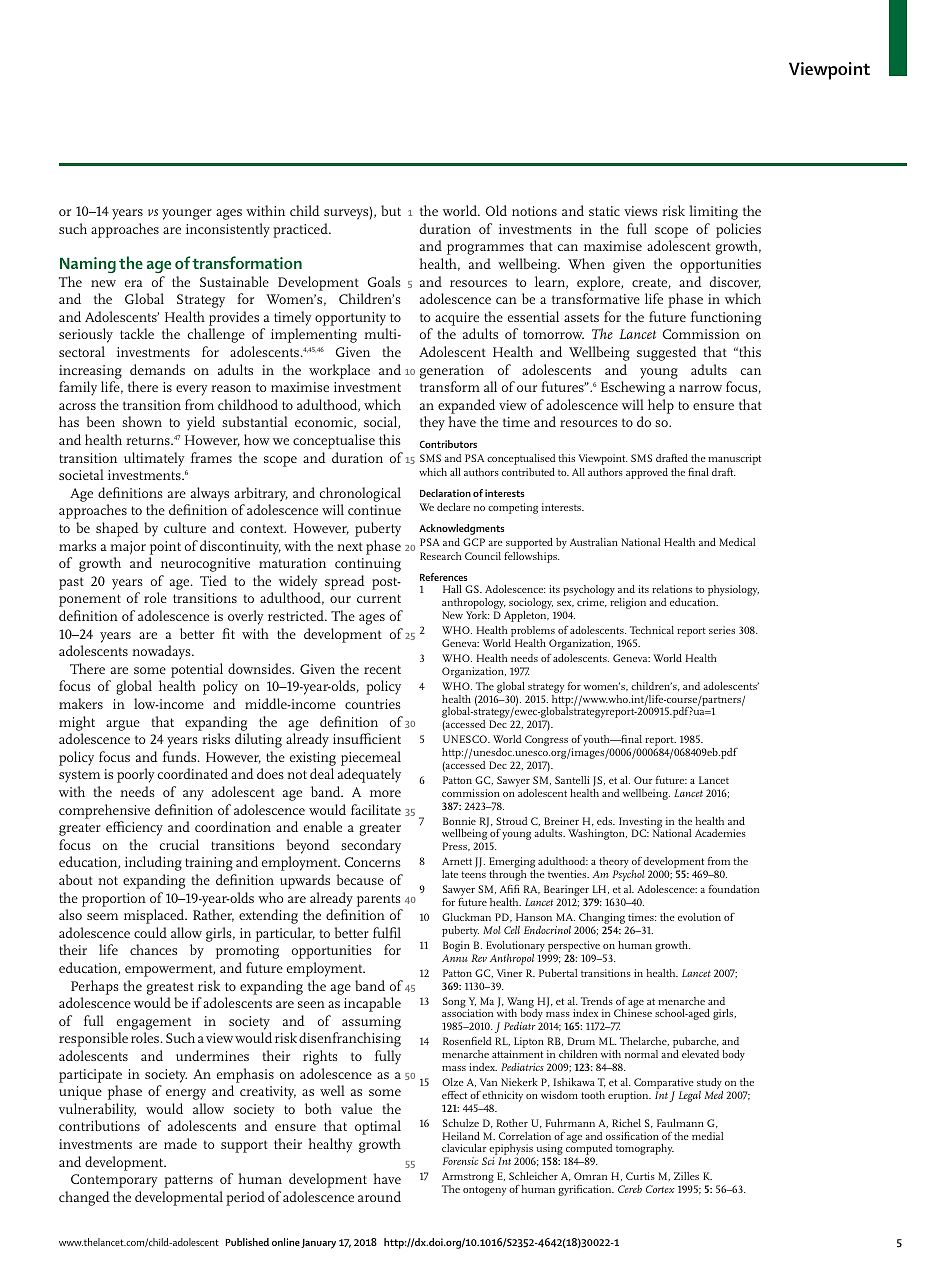 The image size is (952, 1279). Describe the element at coordinates (367, 738) in the screenshot. I see `insufficient` at that location.
